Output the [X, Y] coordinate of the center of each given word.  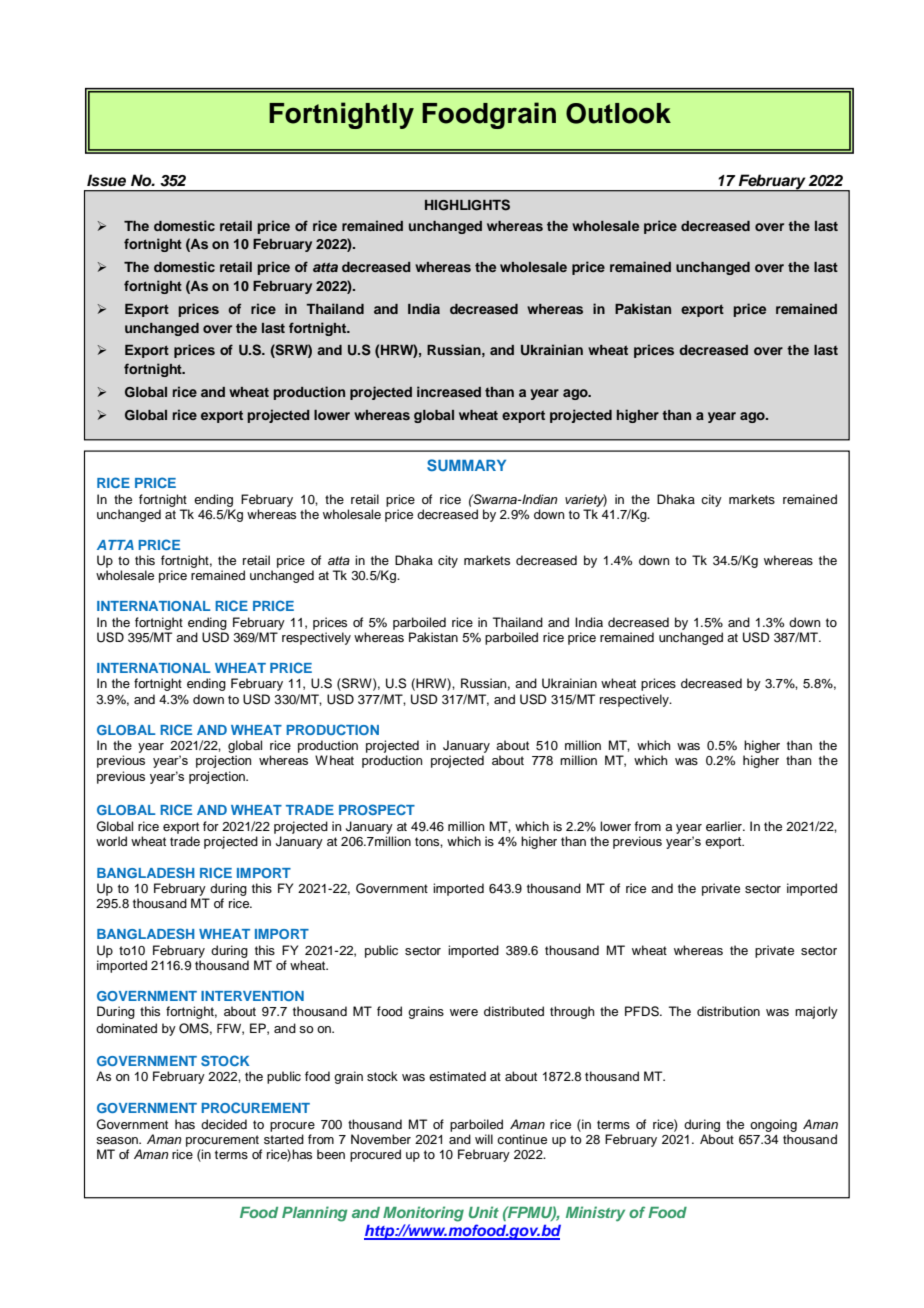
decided [224, 1124]
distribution [728, 1011]
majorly [816, 1012]
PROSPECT [377, 809]
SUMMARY [466, 465]
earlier [725, 826]
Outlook [618, 113]
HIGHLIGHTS [467, 205]
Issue [106, 180]
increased [449, 391]
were [464, 1012]
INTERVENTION [252, 996]
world [111, 841]
